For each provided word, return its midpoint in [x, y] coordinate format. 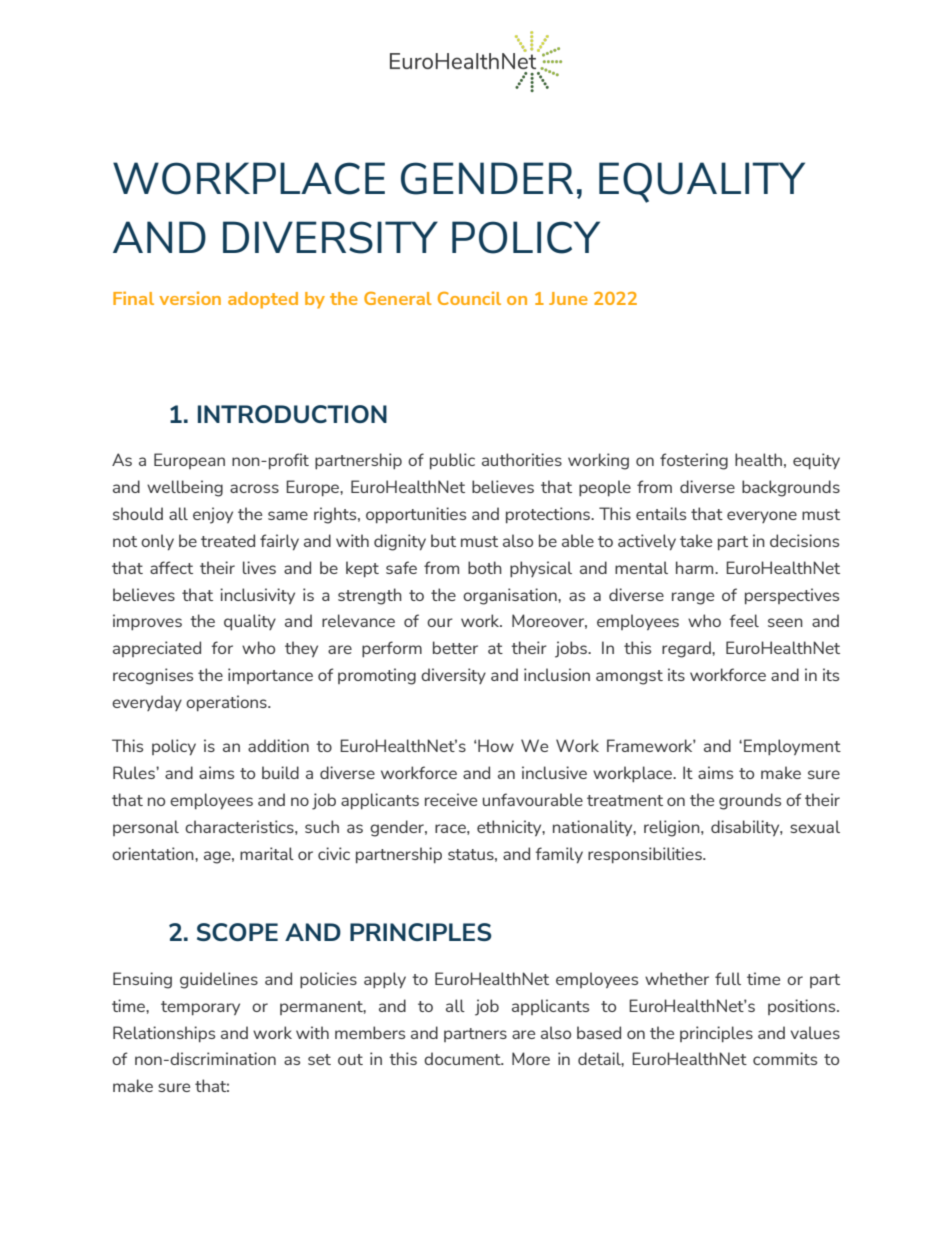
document [463, 1058]
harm [696, 567]
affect [171, 567]
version [190, 298]
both [485, 567]
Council [469, 298]
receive [451, 799]
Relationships [164, 1034]
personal [146, 828]
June [568, 298]
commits [785, 1058]
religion [673, 828]
